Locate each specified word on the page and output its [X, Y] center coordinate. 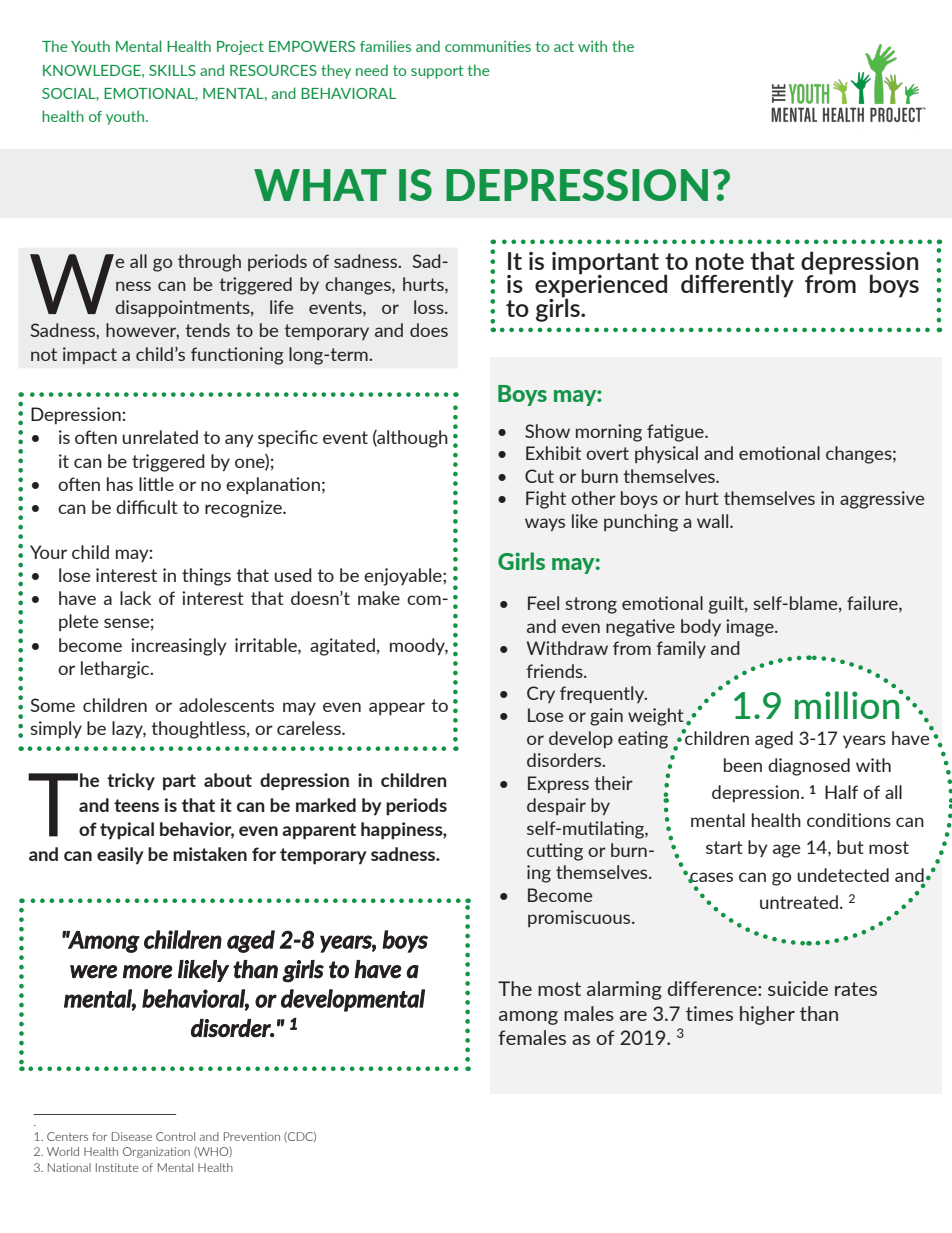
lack [135, 598]
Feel [543, 603]
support [437, 72]
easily [120, 856]
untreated [799, 902]
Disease [132, 1136]
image [751, 628]
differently [737, 286]
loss [430, 307]
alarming [624, 990]
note [720, 261]
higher [767, 1015]
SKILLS [172, 70]
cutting [555, 852]
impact [90, 355]
